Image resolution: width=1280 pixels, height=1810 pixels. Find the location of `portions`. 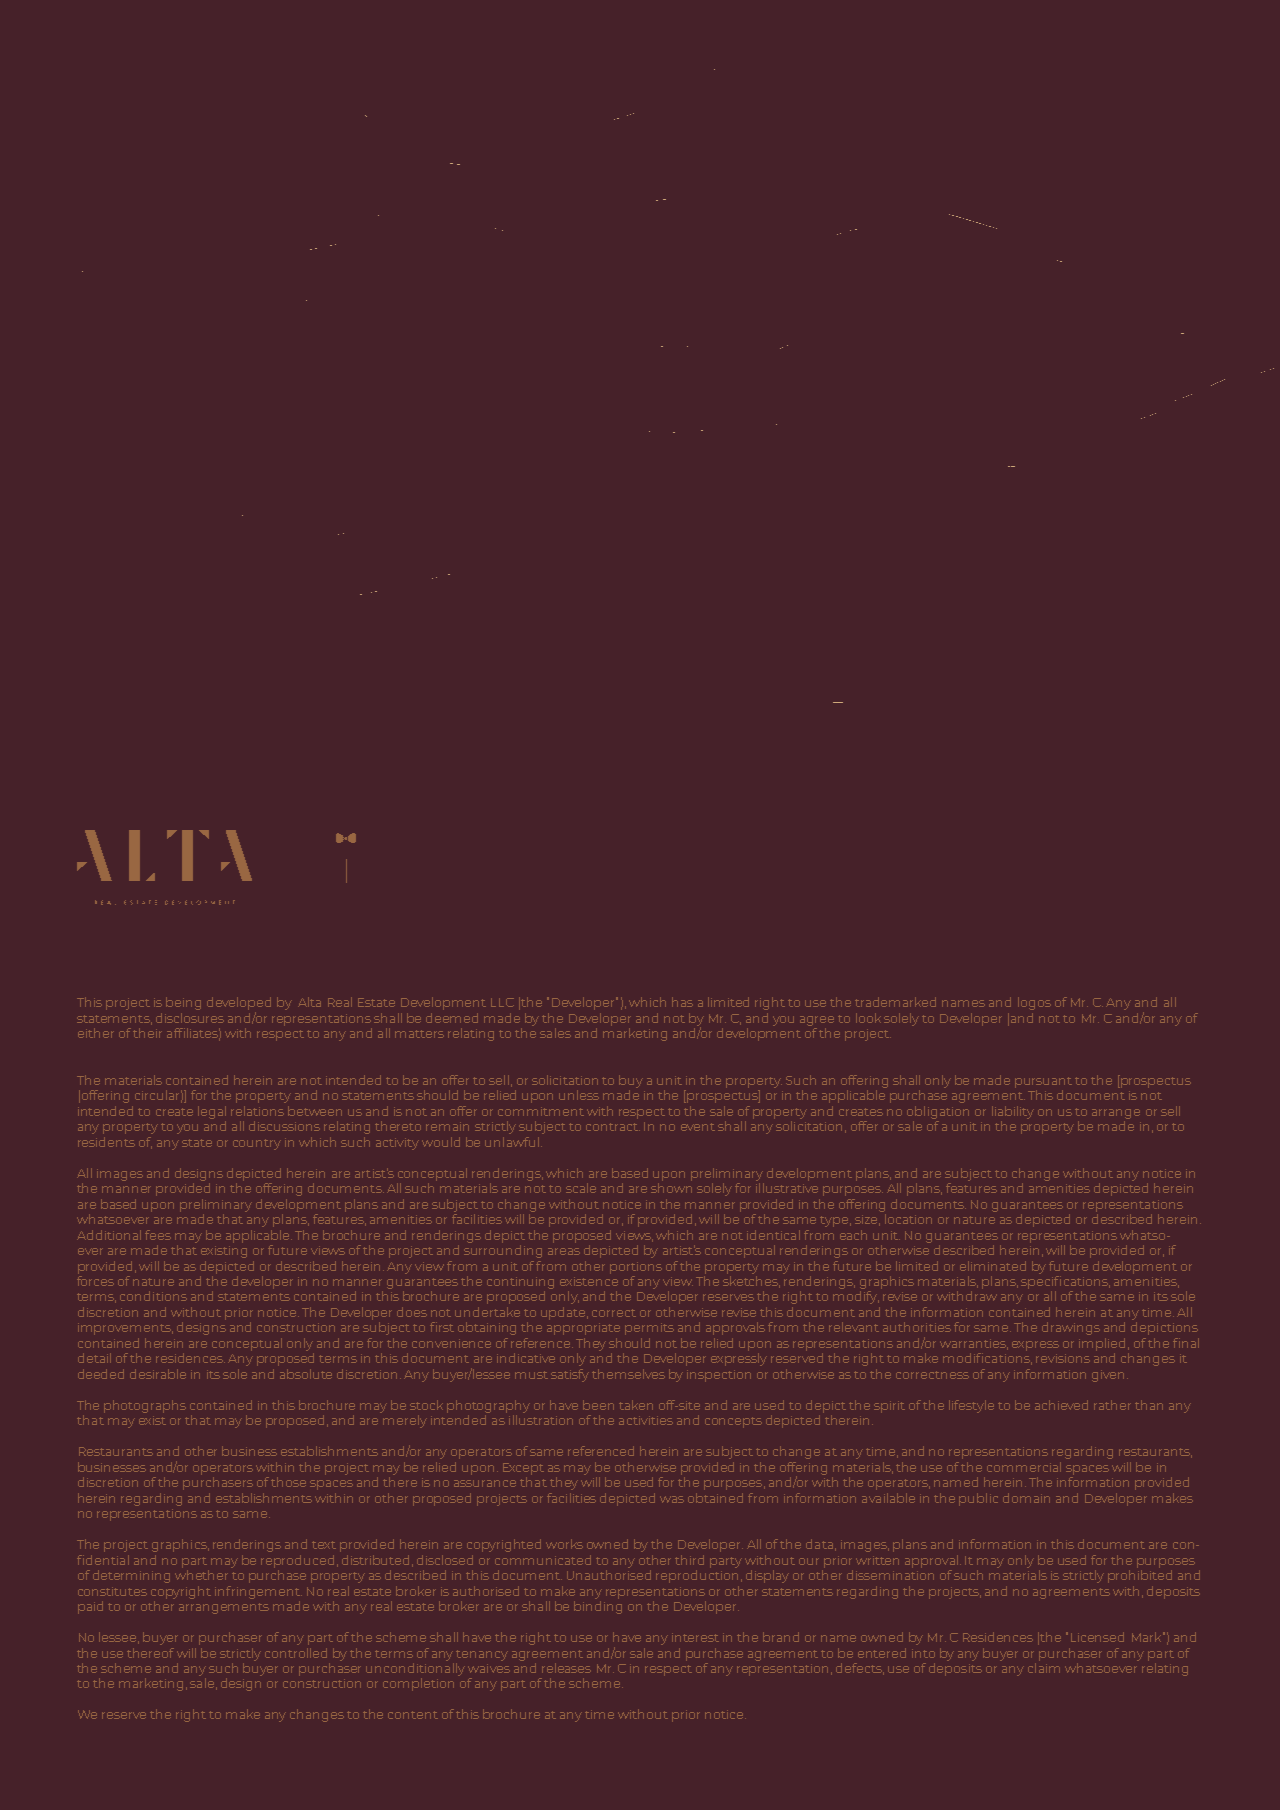

portions is located at coordinates (636, 1268).
